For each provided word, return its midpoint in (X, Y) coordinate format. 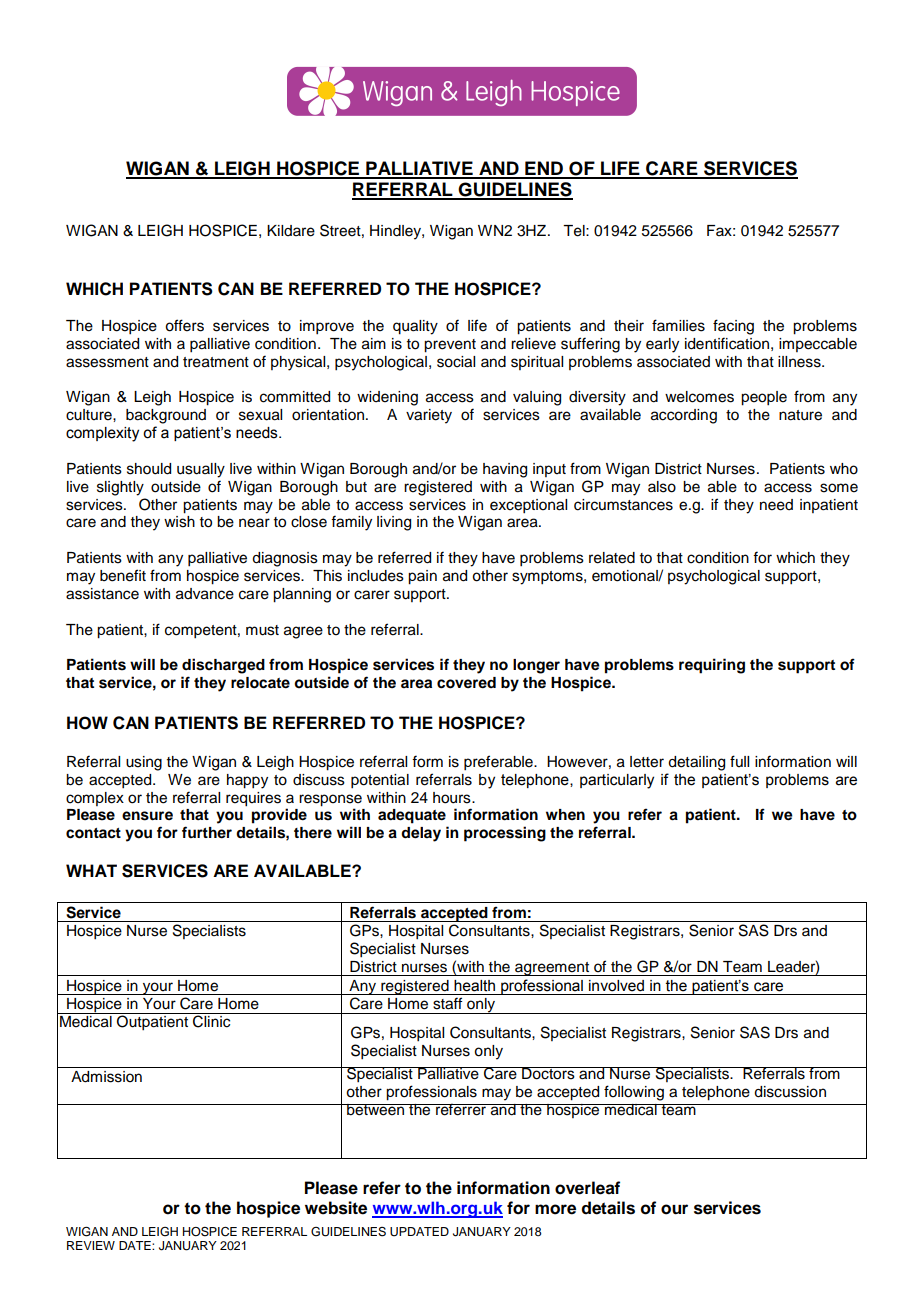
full (739, 761)
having (505, 470)
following (634, 1093)
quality (415, 327)
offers (184, 325)
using (144, 763)
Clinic (212, 1020)
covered (466, 683)
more (555, 1209)
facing (733, 327)
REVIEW (91, 1245)
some (839, 488)
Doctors (548, 1073)
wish (179, 522)
